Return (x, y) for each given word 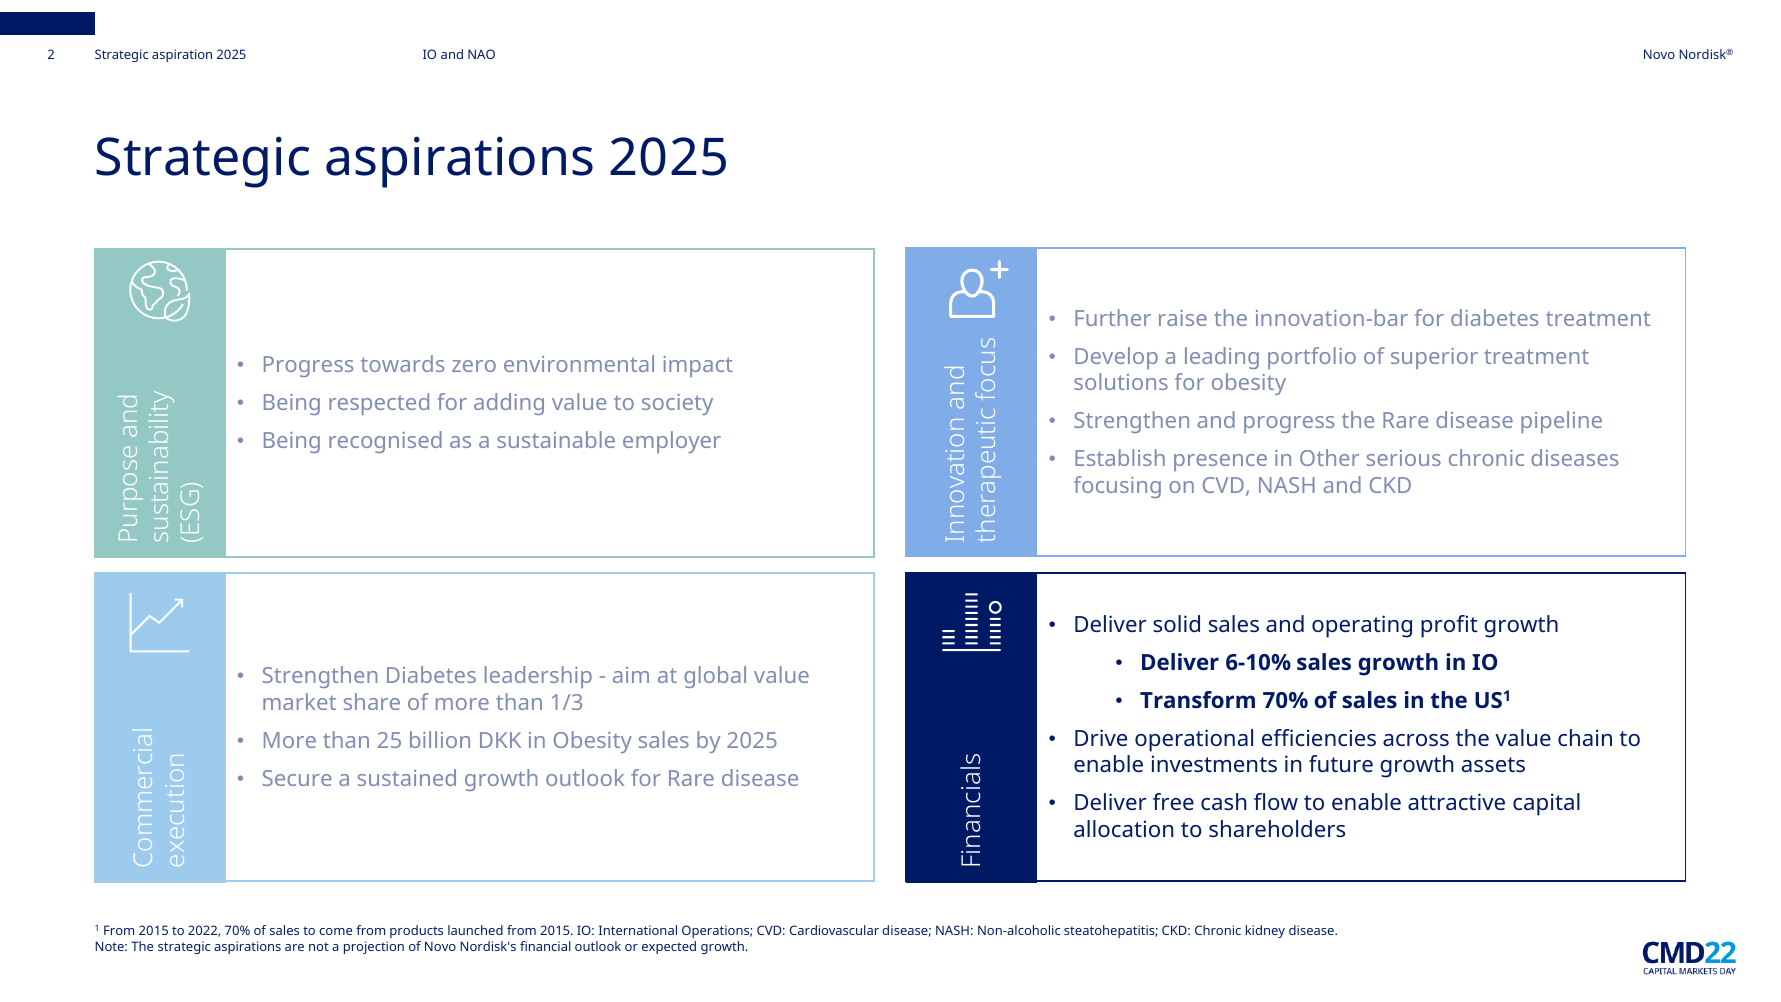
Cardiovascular (834, 930)
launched (475, 930)
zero (474, 366)
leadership (538, 677)
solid (1176, 623)
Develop (1116, 358)
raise (1183, 318)
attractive (1456, 801)
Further (1113, 317)
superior (1434, 358)
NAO (481, 54)
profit (1449, 626)
